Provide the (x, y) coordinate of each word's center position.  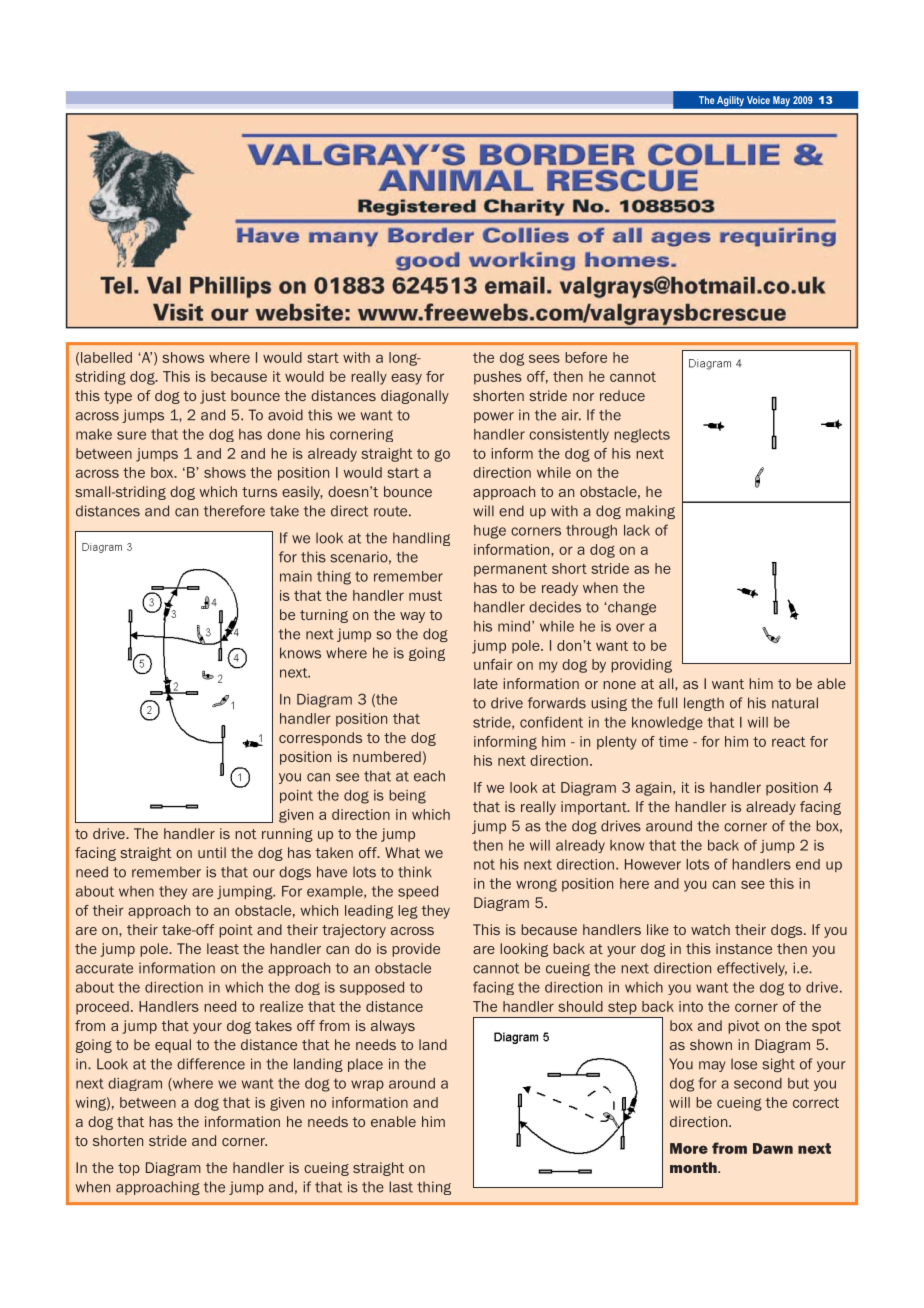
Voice (758, 100)
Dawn (773, 1148)
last (401, 1187)
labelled (106, 357)
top (129, 1169)
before (586, 357)
